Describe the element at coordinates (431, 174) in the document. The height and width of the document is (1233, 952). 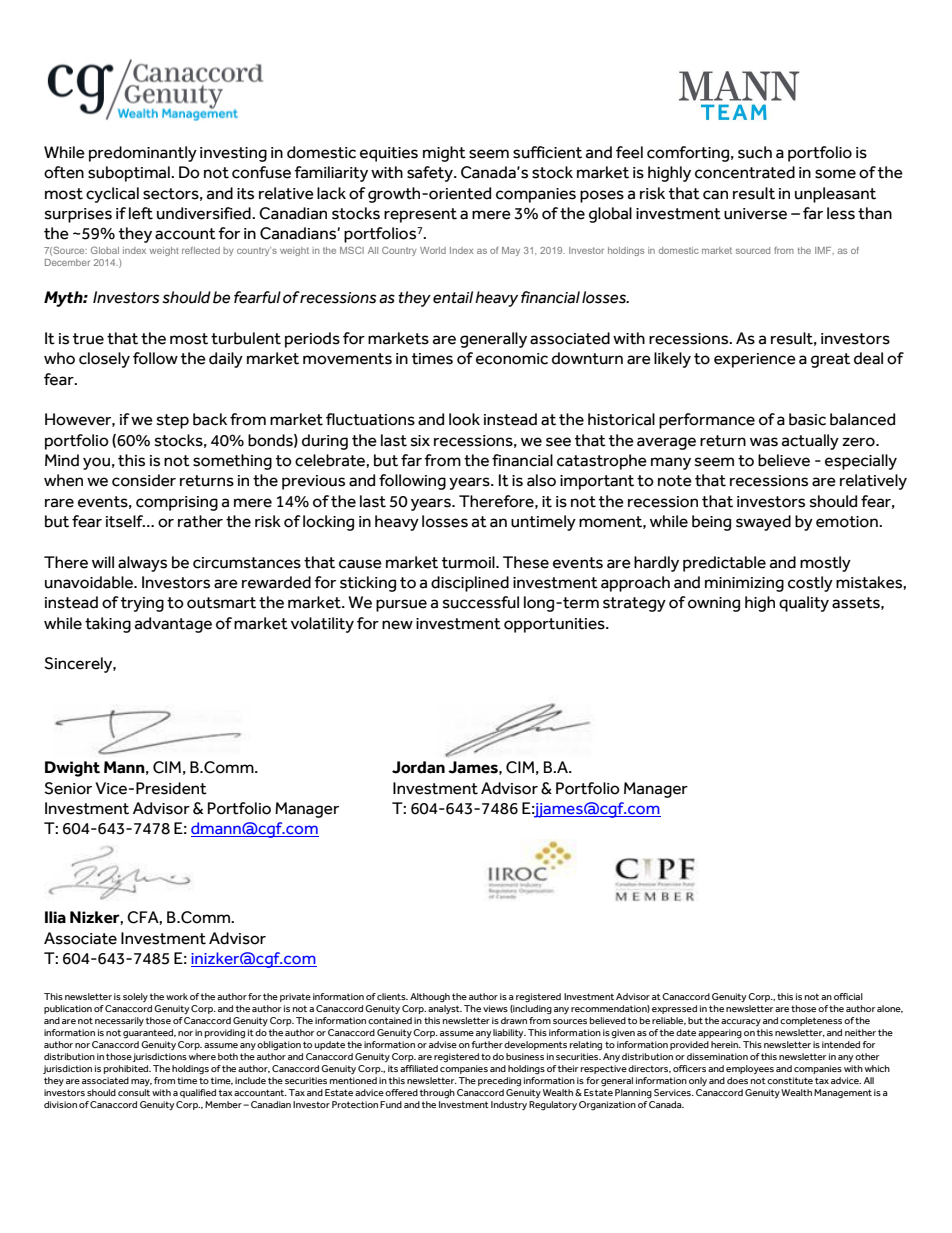
I see `safety` at that location.
